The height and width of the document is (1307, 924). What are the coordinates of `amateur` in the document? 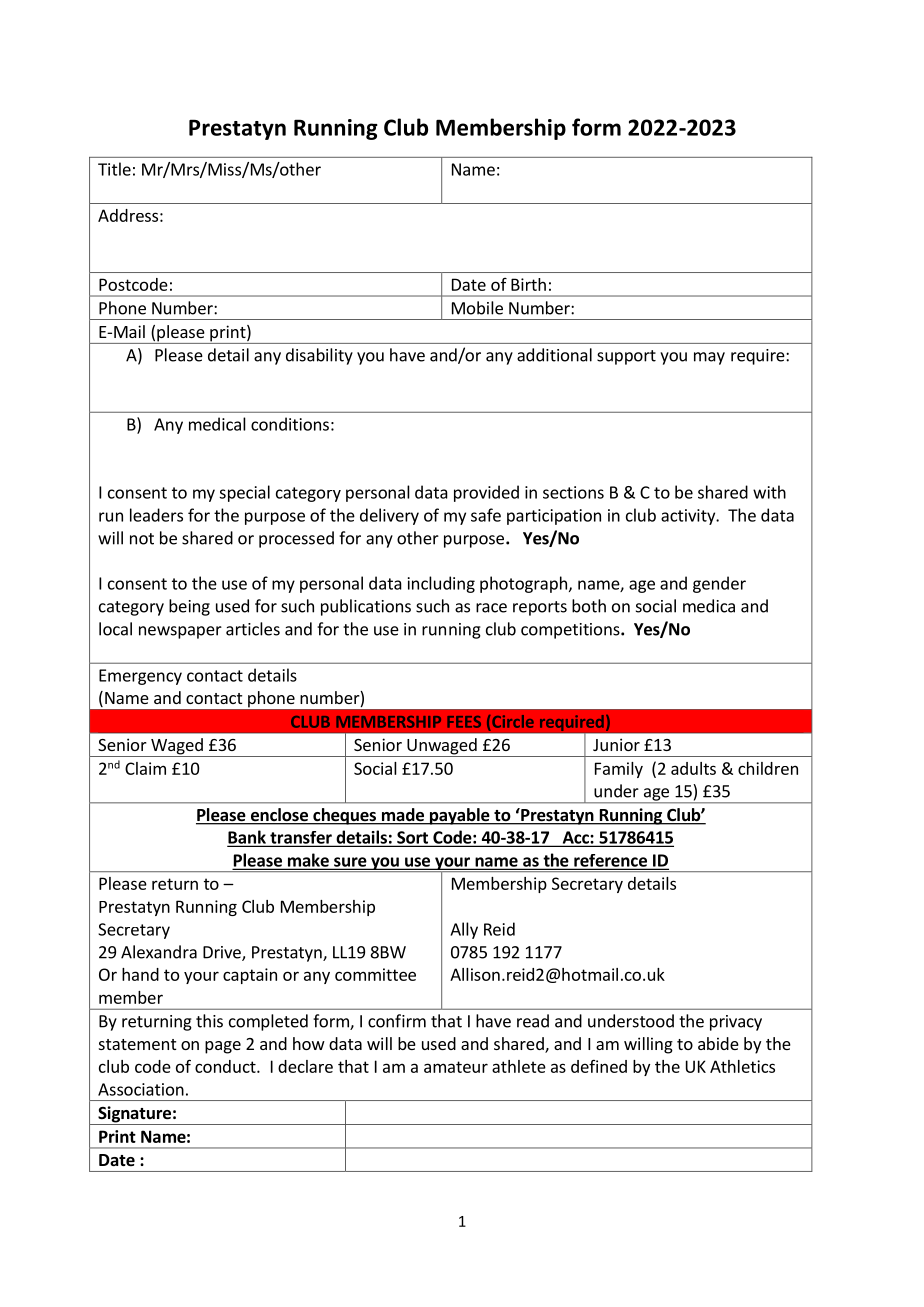 It's located at (456, 1067).
